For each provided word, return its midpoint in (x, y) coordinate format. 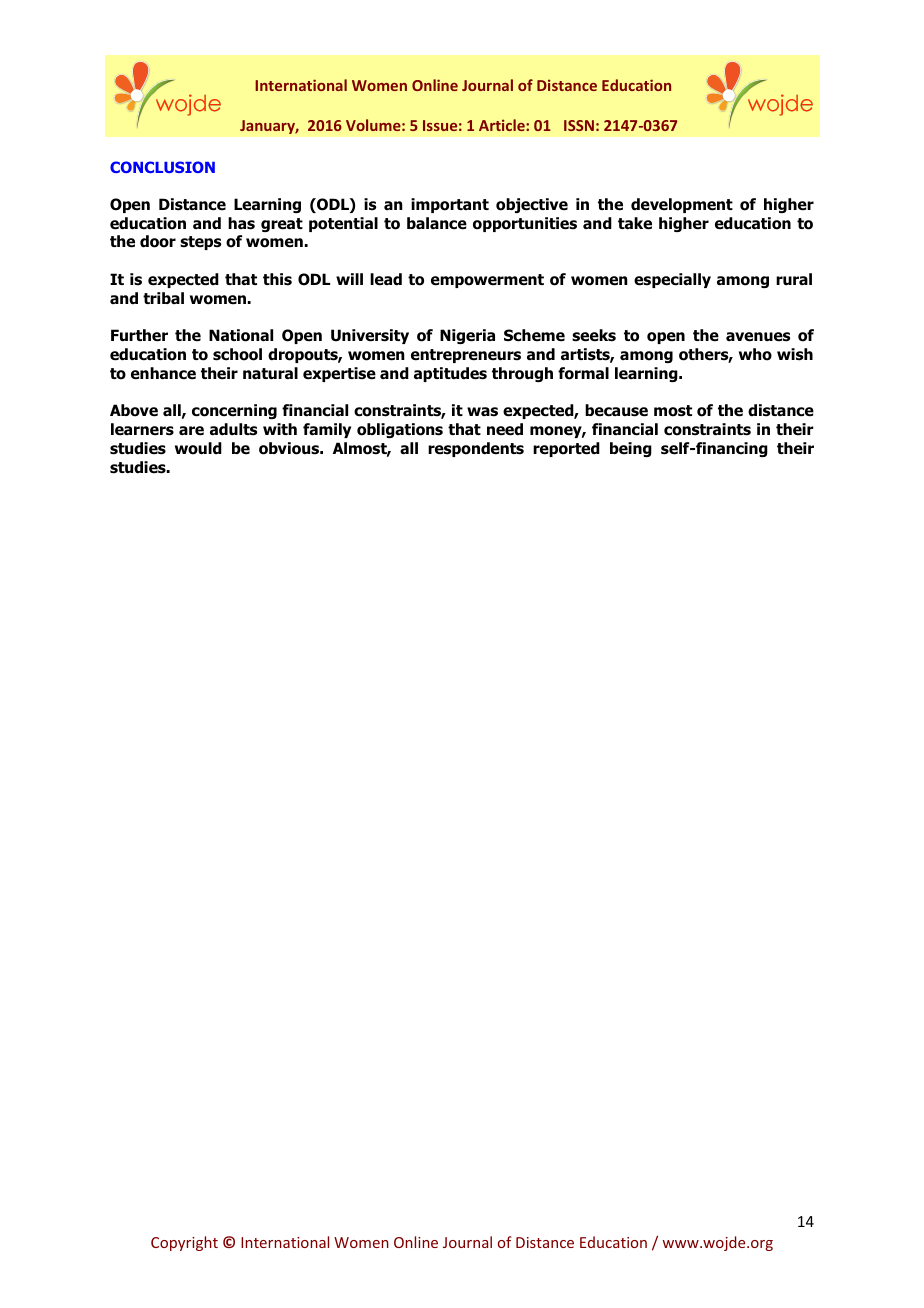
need (505, 429)
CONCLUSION (162, 167)
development (682, 205)
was (482, 412)
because (616, 410)
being (631, 449)
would (198, 448)
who (755, 354)
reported (566, 449)
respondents (476, 449)
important (450, 205)
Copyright (184, 1243)
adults (233, 429)
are (191, 431)
